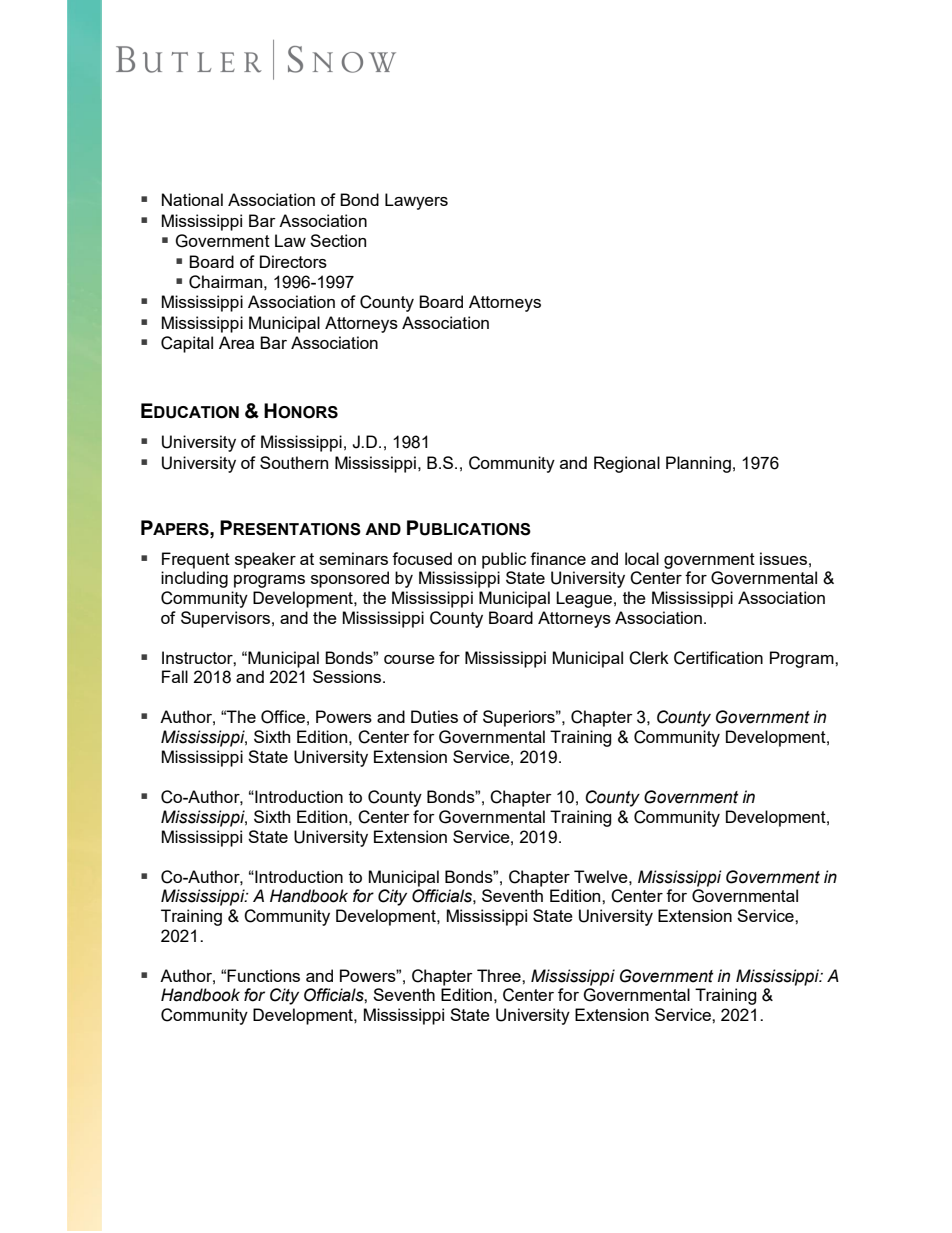 Image resolution: width=952 pixels, height=1233 pixels. I want to click on Southern, so click(294, 462).
